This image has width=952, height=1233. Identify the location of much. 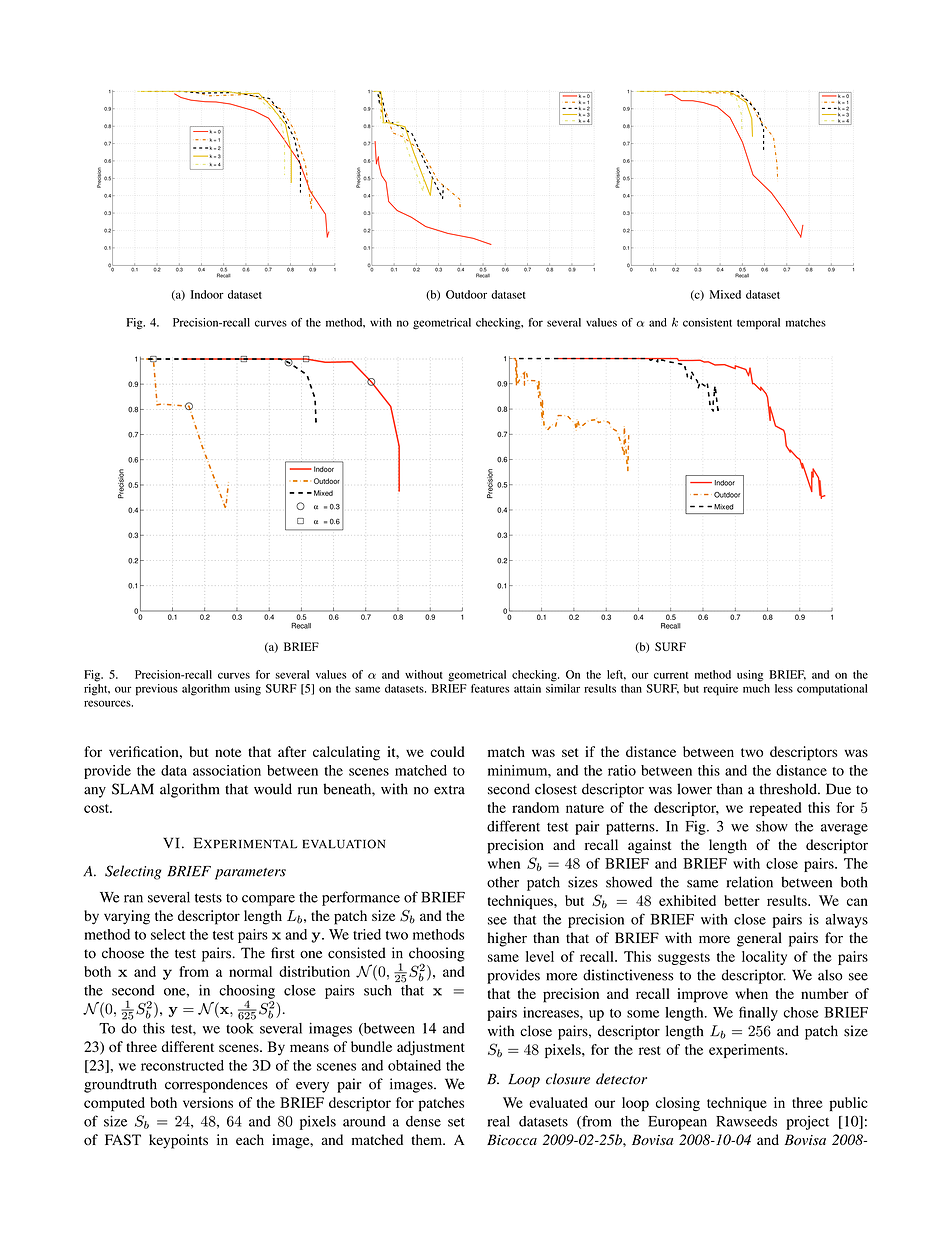
(756, 688).
